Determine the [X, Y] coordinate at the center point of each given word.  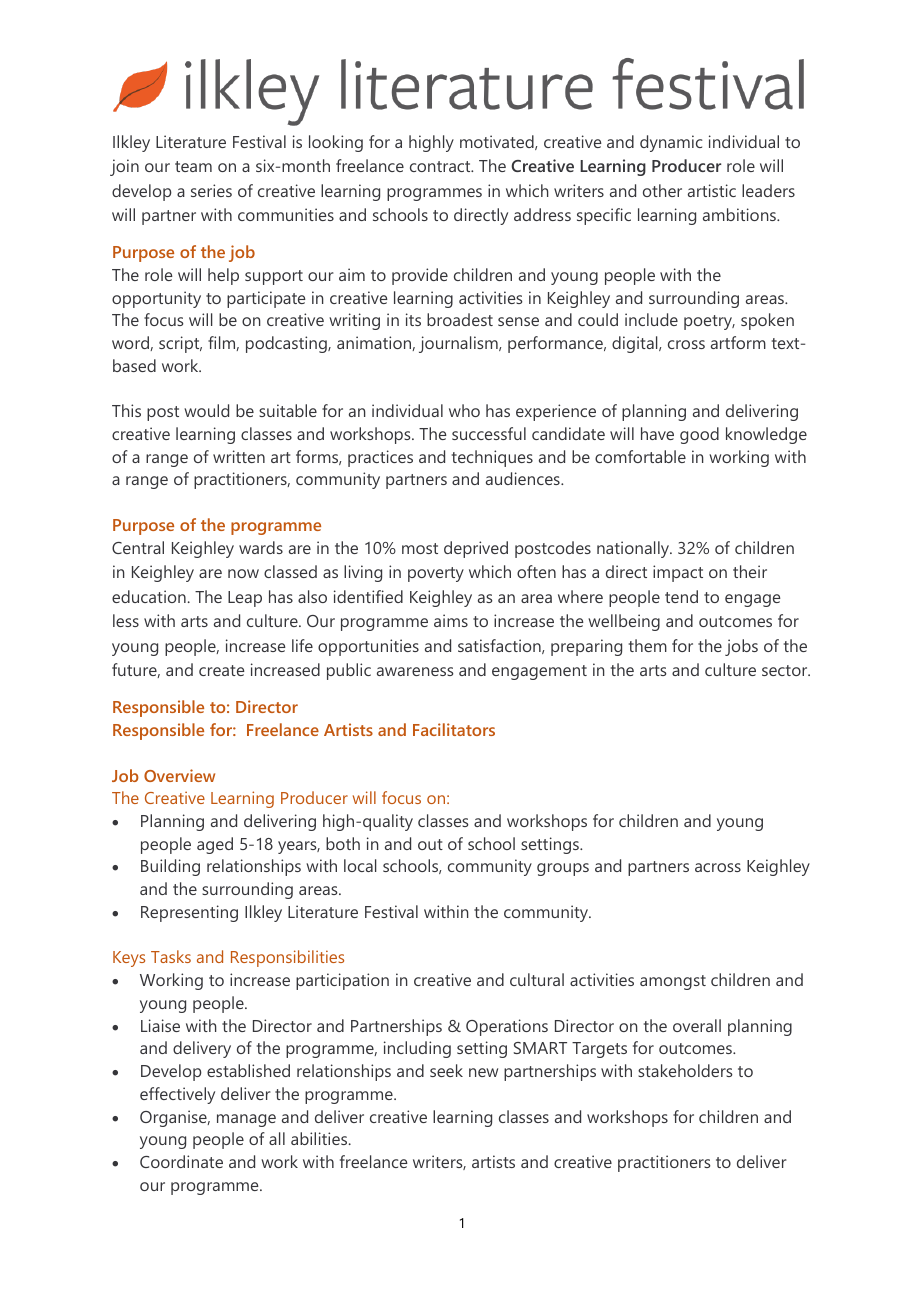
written [239, 456]
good [699, 435]
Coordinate [181, 1161]
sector [786, 670]
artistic [712, 190]
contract [441, 166]
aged [215, 845]
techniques [492, 458]
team [193, 166]
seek [446, 1070]
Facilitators [454, 729]
